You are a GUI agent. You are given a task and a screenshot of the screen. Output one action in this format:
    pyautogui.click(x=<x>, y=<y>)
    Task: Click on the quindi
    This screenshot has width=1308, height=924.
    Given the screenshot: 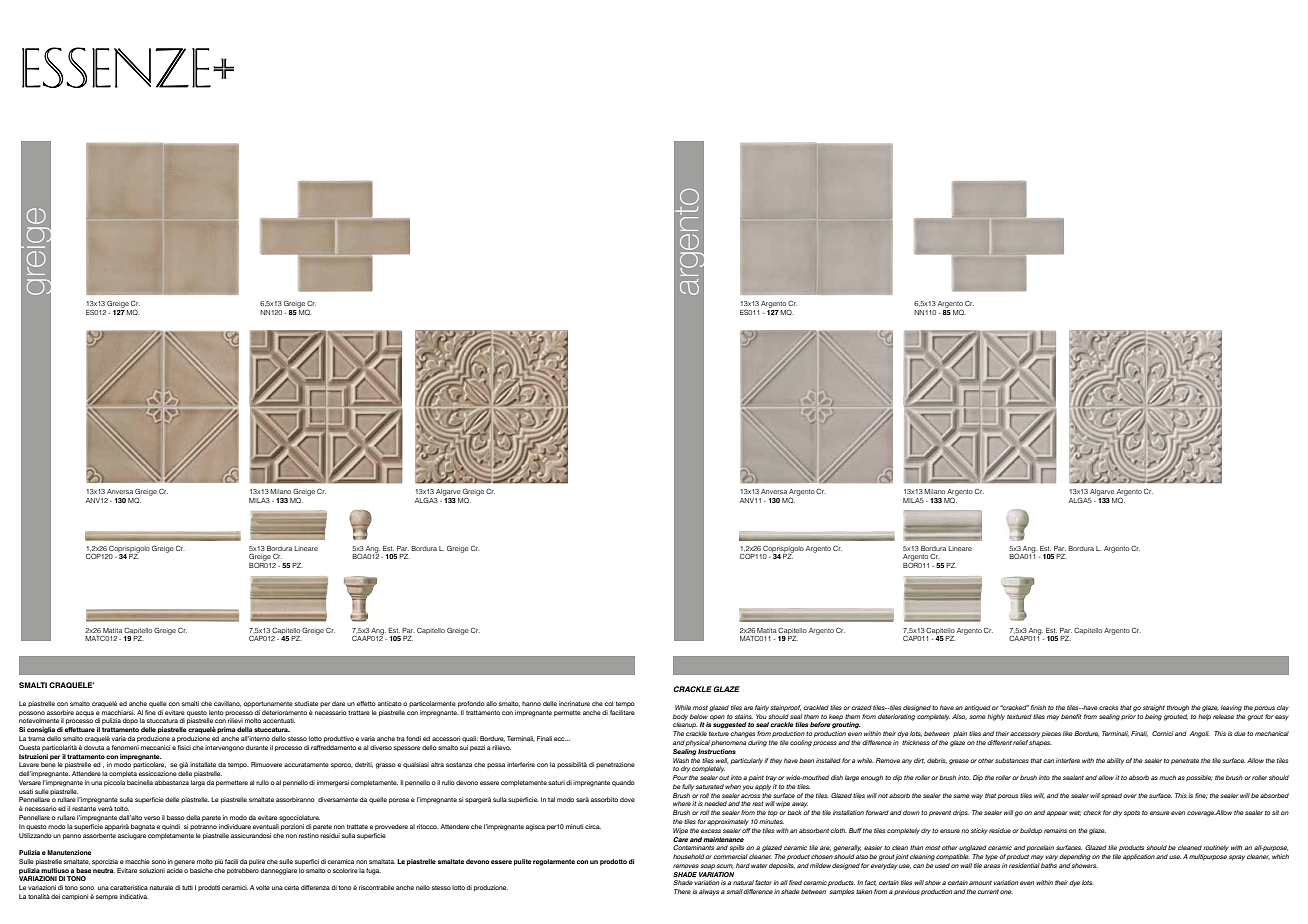 What is the action you would take?
    pyautogui.click(x=171, y=827)
